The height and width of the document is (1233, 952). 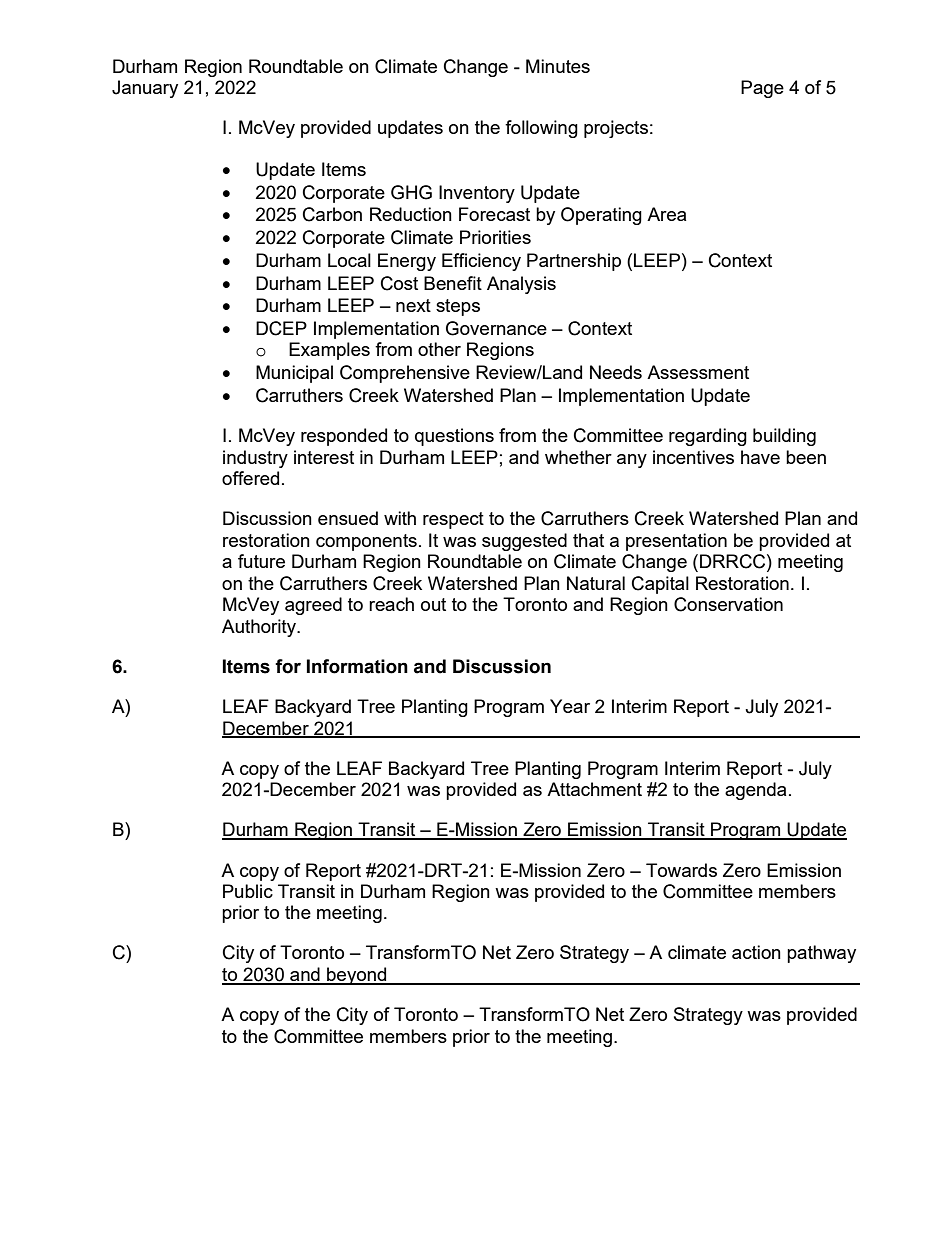 What do you see at coordinates (762, 89) in the document?
I see `Page` at bounding box center [762, 89].
